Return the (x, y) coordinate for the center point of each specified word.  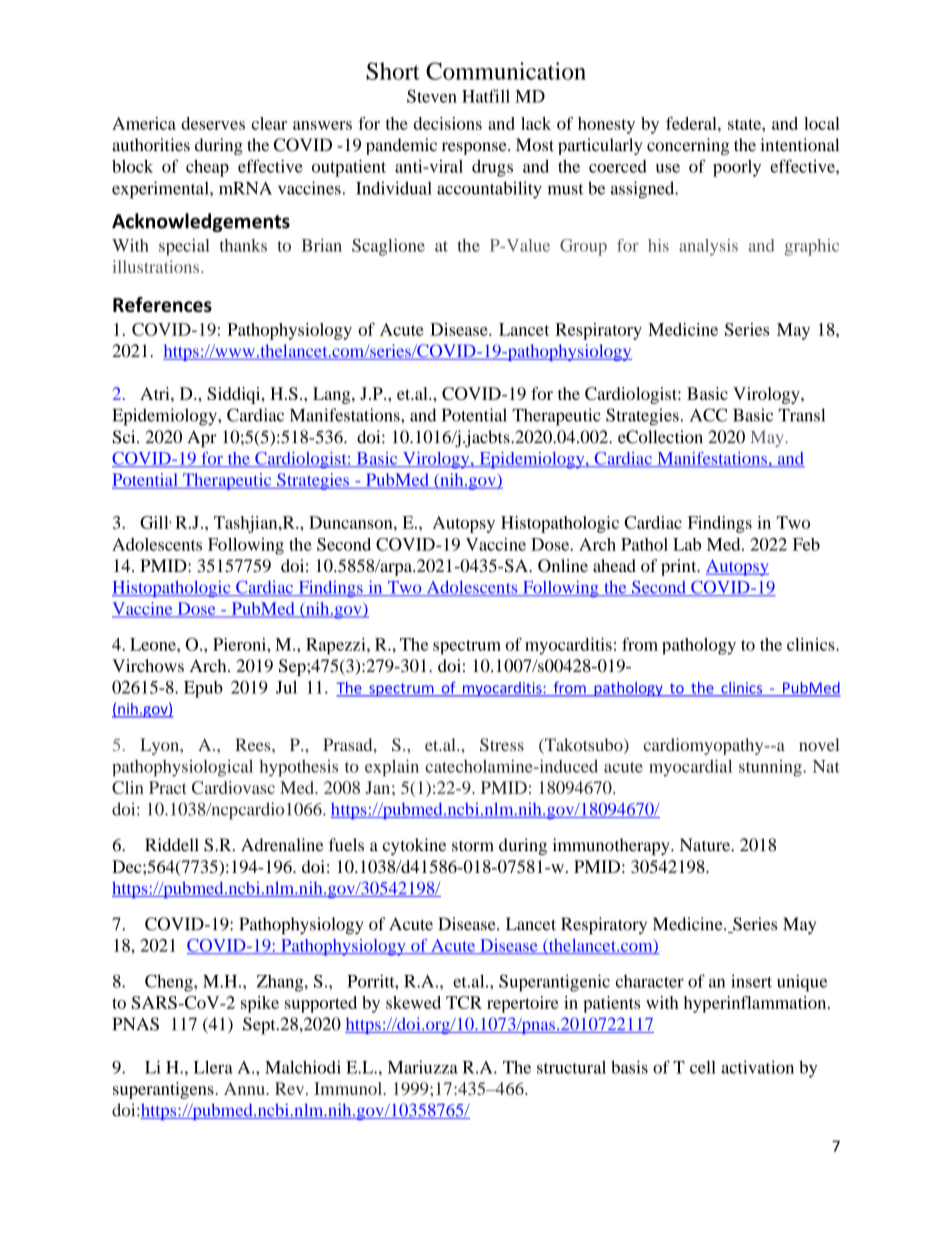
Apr (202, 438)
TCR (464, 1002)
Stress (502, 745)
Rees (254, 744)
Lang (333, 395)
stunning (771, 768)
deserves (213, 123)
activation (757, 1067)
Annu (245, 1088)
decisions (448, 123)
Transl (801, 415)
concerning (688, 146)
